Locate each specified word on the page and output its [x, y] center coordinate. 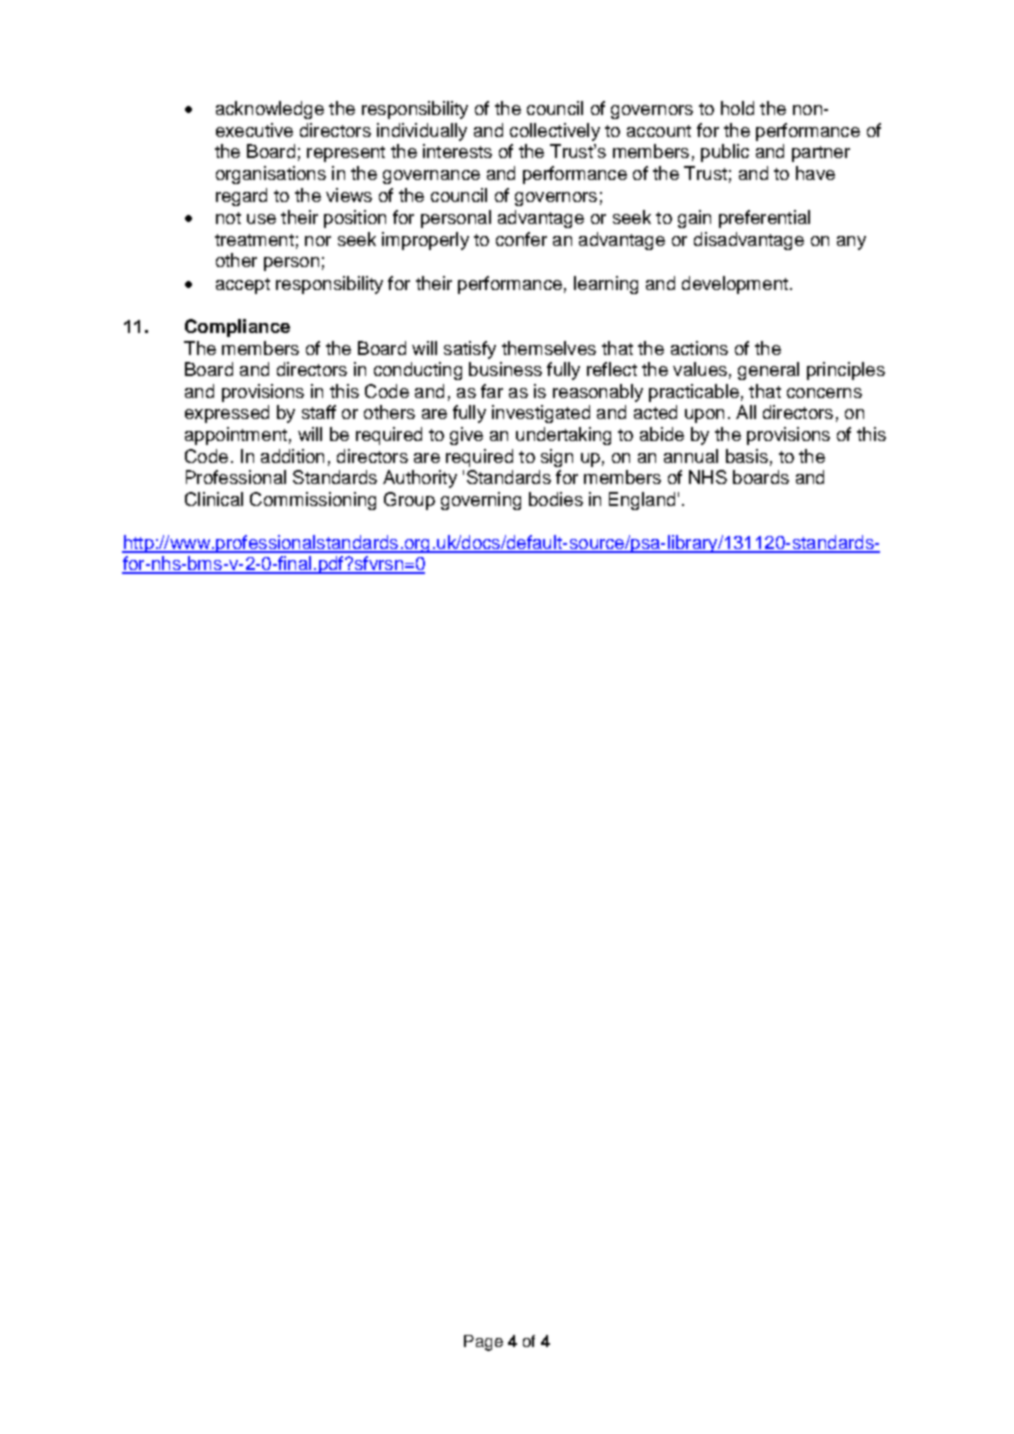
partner [821, 154]
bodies [556, 499]
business [505, 369]
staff [319, 412]
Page [483, 1343]
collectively [555, 132]
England [642, 501]
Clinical [214, 499]
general [768, 371]
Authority [420, 479]
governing [481, 501]
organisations [271, 175]
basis [747, 456]
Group [409, 501]
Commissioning [313, 501]
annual [691, 456]
